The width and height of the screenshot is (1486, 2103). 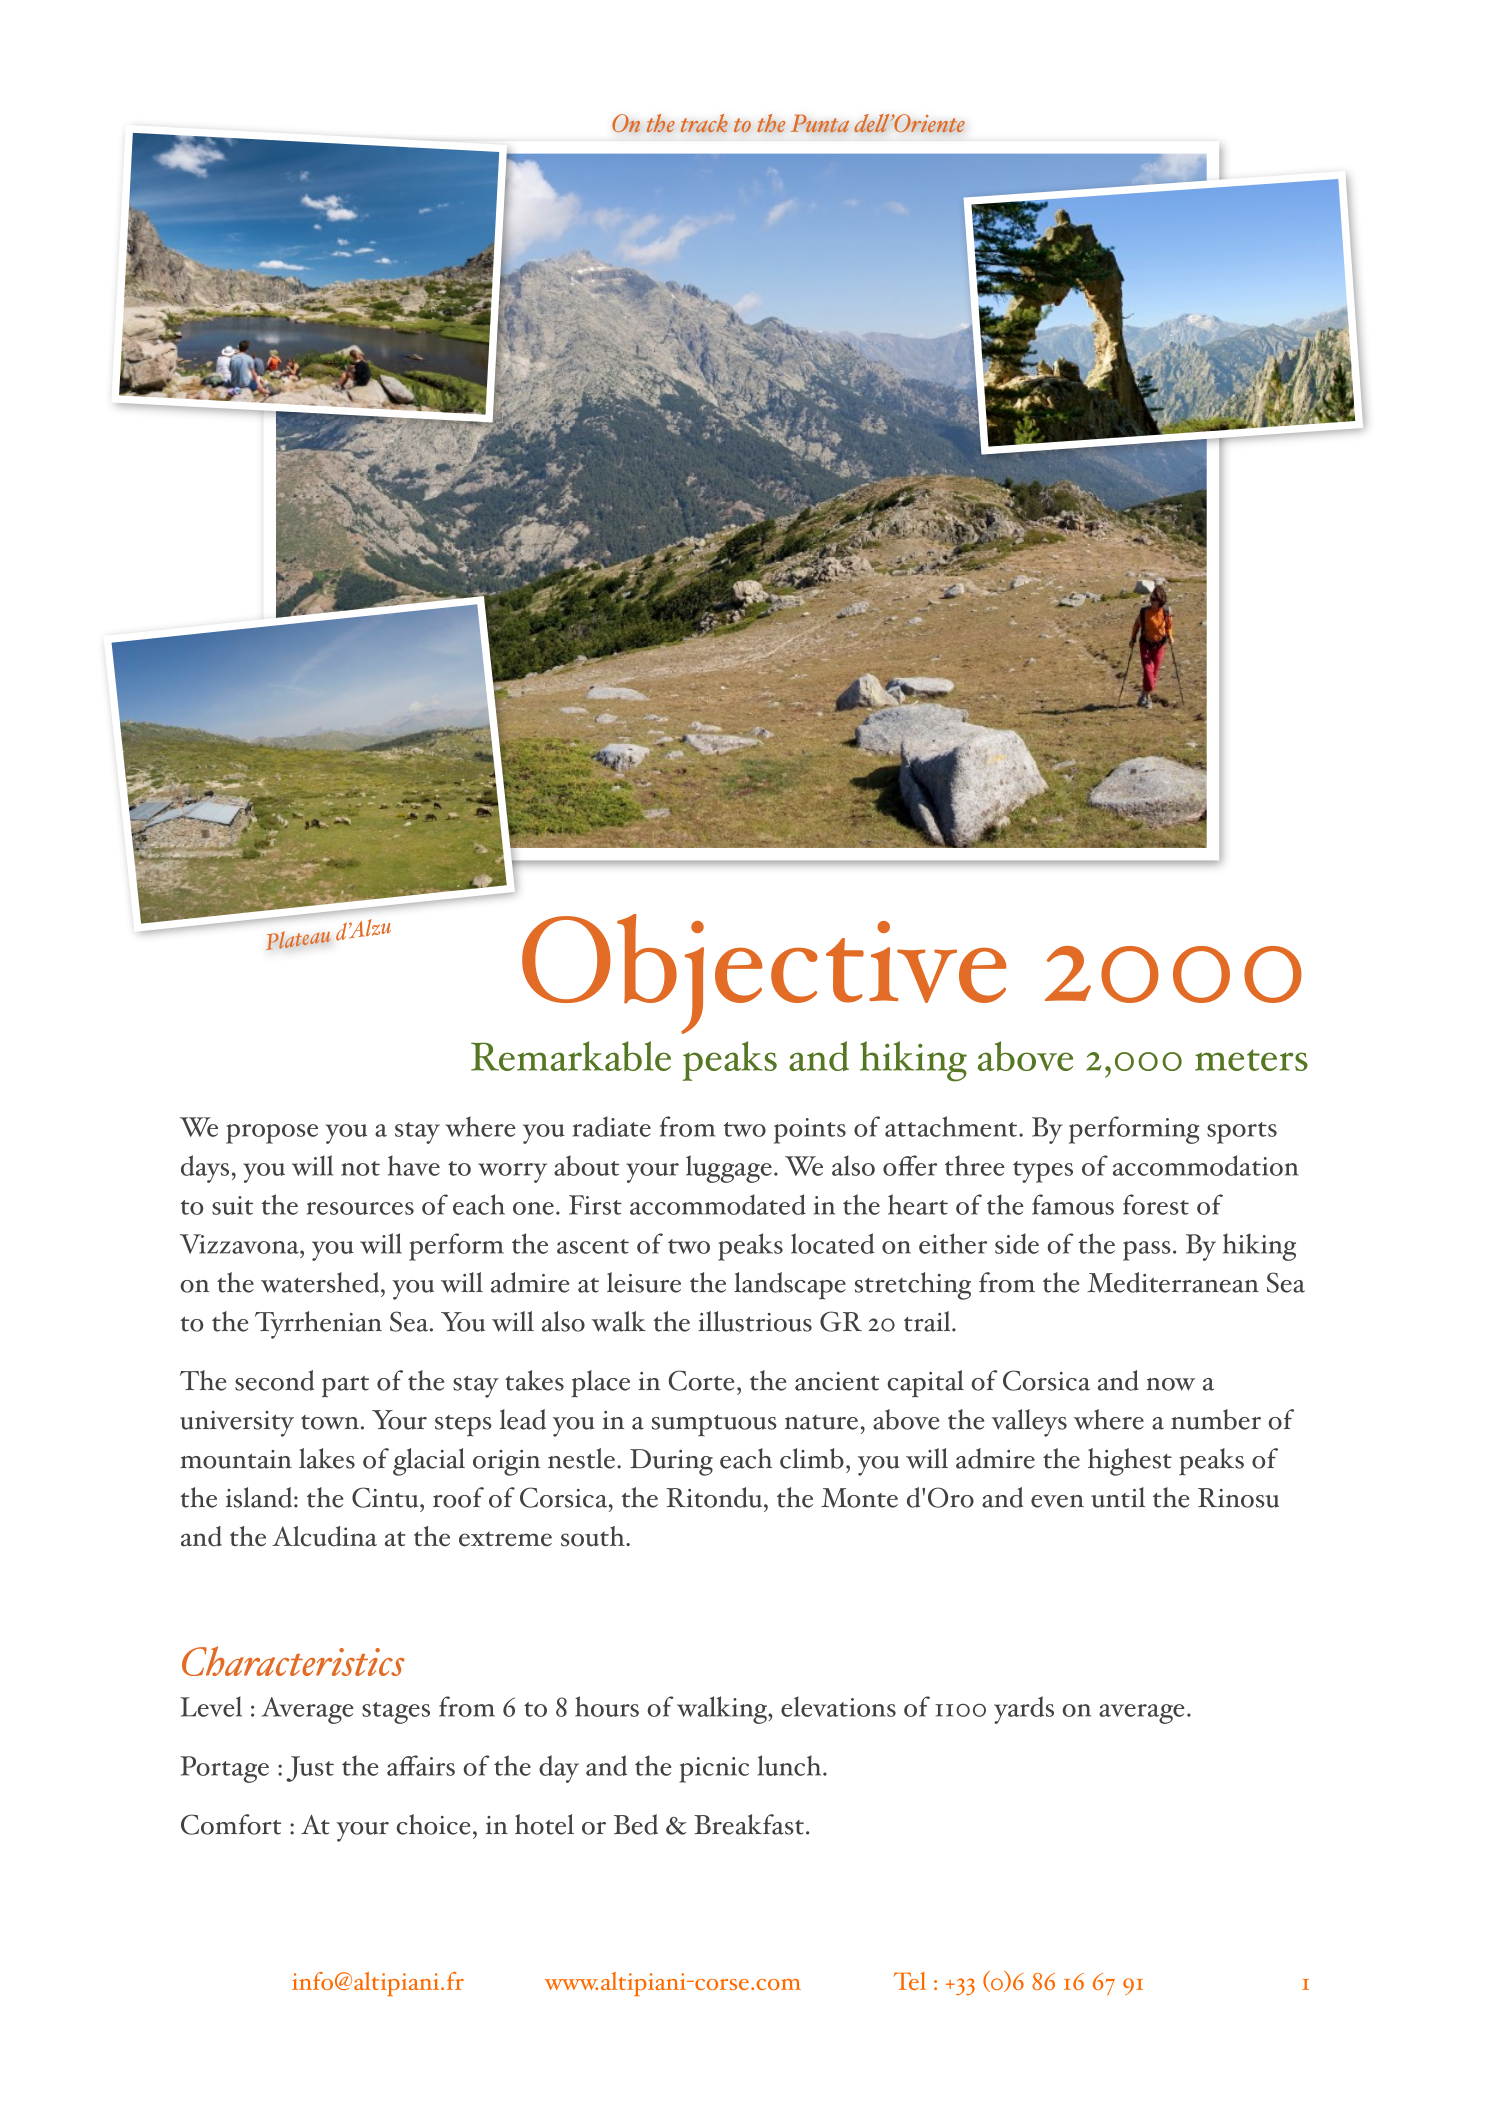 I want to click on track, so click(x=704, y=123).
